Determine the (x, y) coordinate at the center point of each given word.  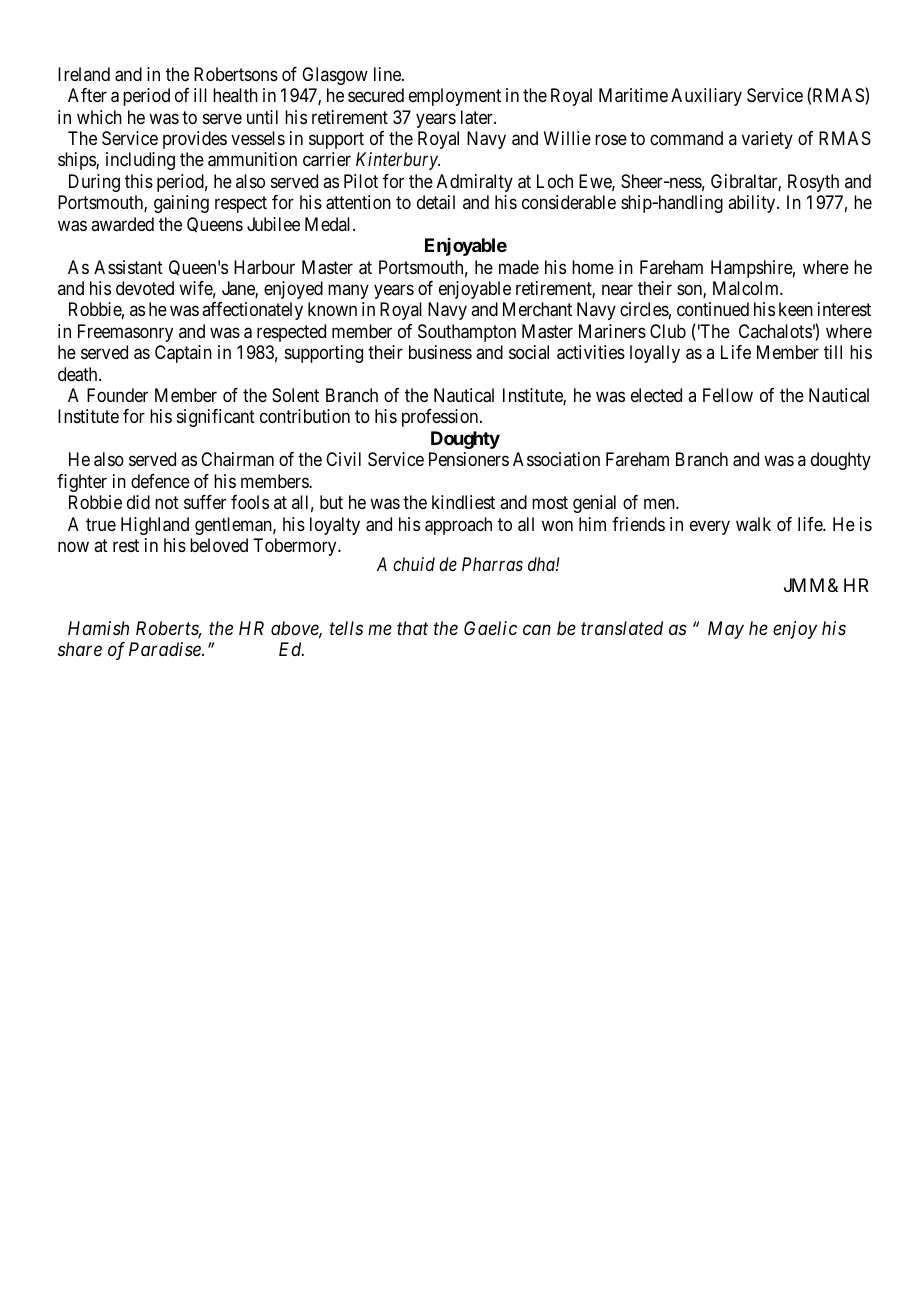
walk (753, 524)
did (138, 502)
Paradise (166, 649)
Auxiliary (706, 97)
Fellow (728, 395)
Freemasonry (125, 333)
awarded (122, 224)
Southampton (467, 333)
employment (455, 97)
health (235, 95)
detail (436, 202)
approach (458, 526)
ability (753, 204)
